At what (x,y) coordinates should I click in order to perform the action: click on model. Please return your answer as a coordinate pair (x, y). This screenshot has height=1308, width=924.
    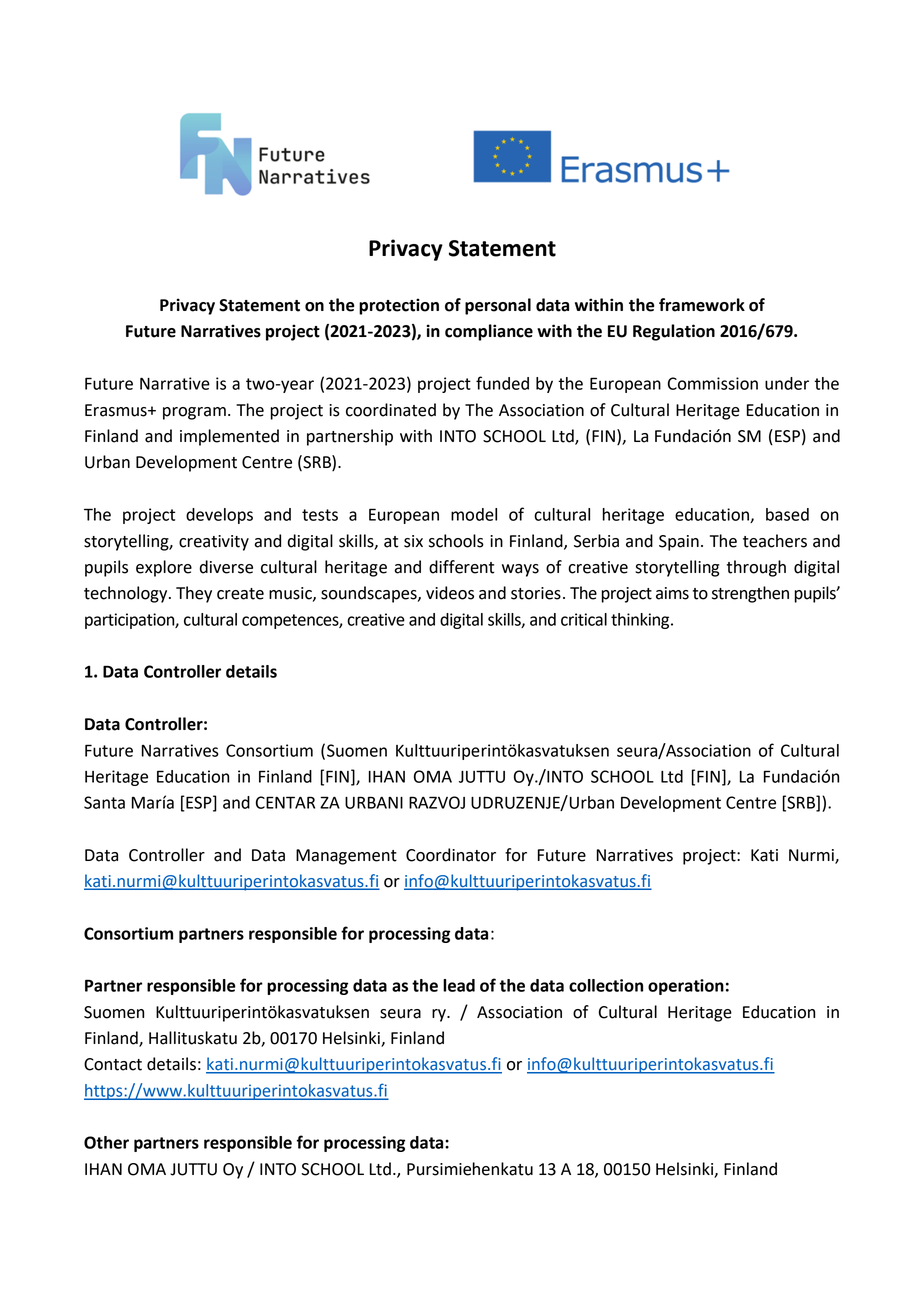
    Looking at the image, I should click on (474, 514).
